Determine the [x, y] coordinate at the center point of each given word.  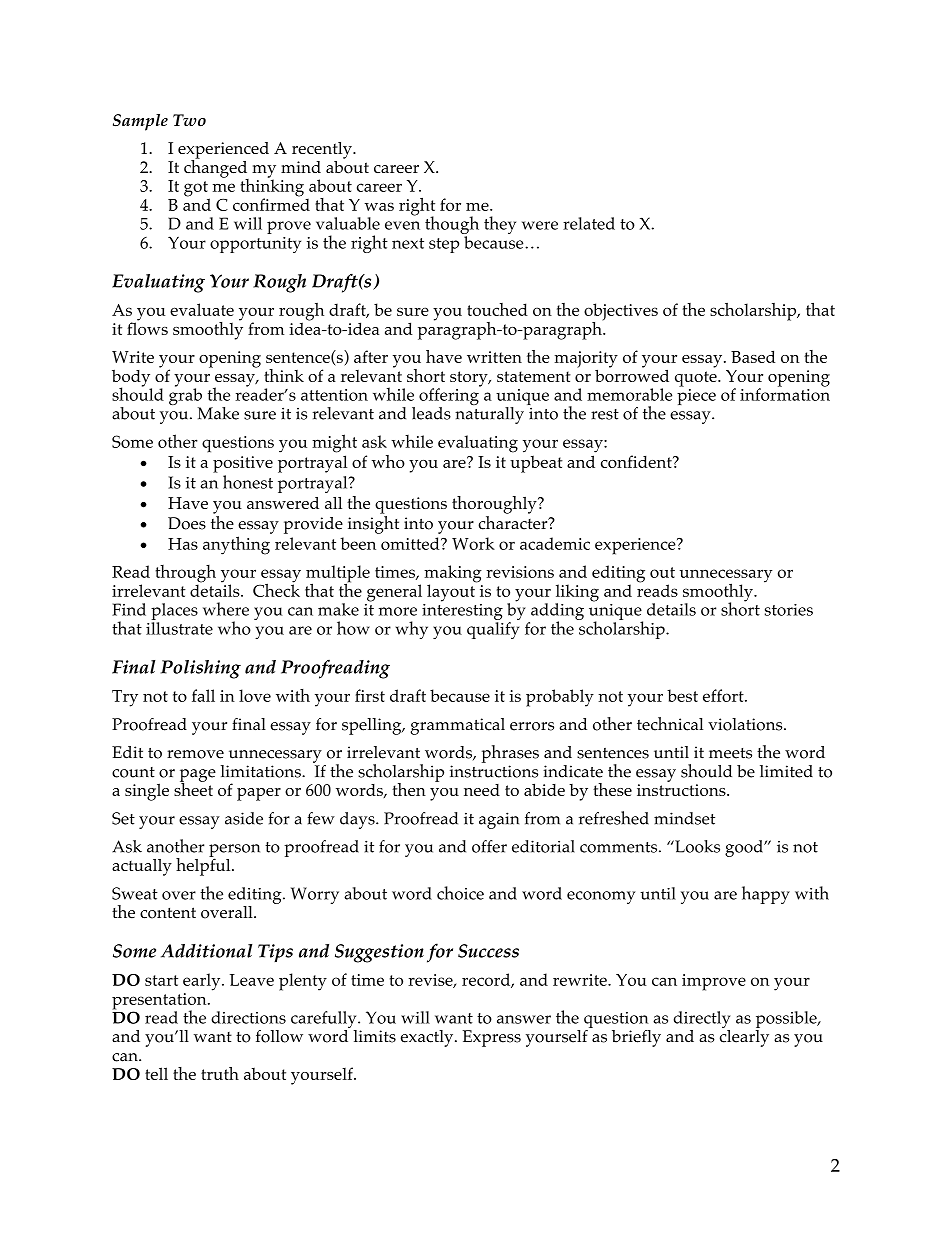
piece [696, 397]
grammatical [458, 726]
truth [220, 1073]
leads [431, 413]
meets [730, 753]
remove [195, 754]
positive [243, 464]
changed [216, 168]
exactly [428, 1038]
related [589, 223]
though [452, 226]
